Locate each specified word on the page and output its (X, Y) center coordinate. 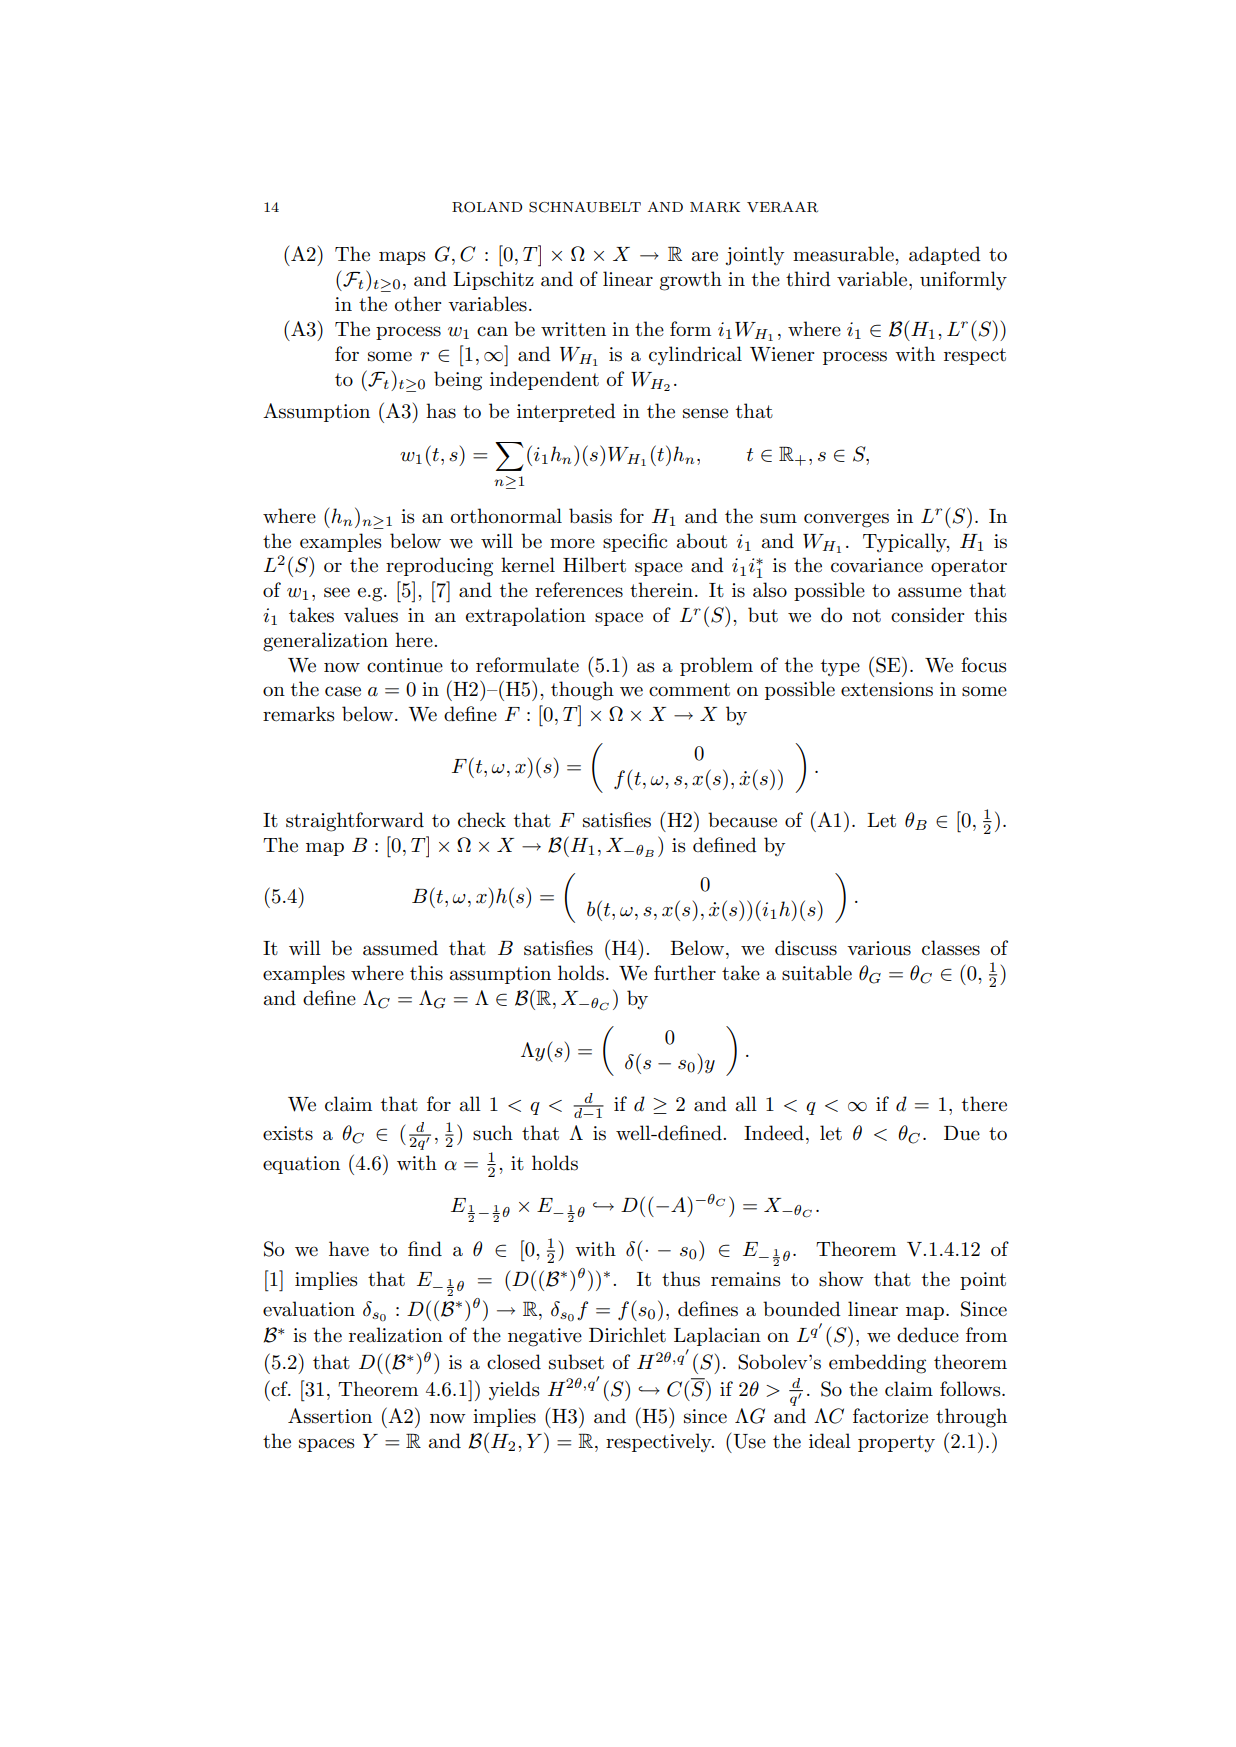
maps (402, 258)
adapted (945, 255)
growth (691, 281)
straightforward (355, 822)
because (742, 820)
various (879, 948)
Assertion (330, 1416)
